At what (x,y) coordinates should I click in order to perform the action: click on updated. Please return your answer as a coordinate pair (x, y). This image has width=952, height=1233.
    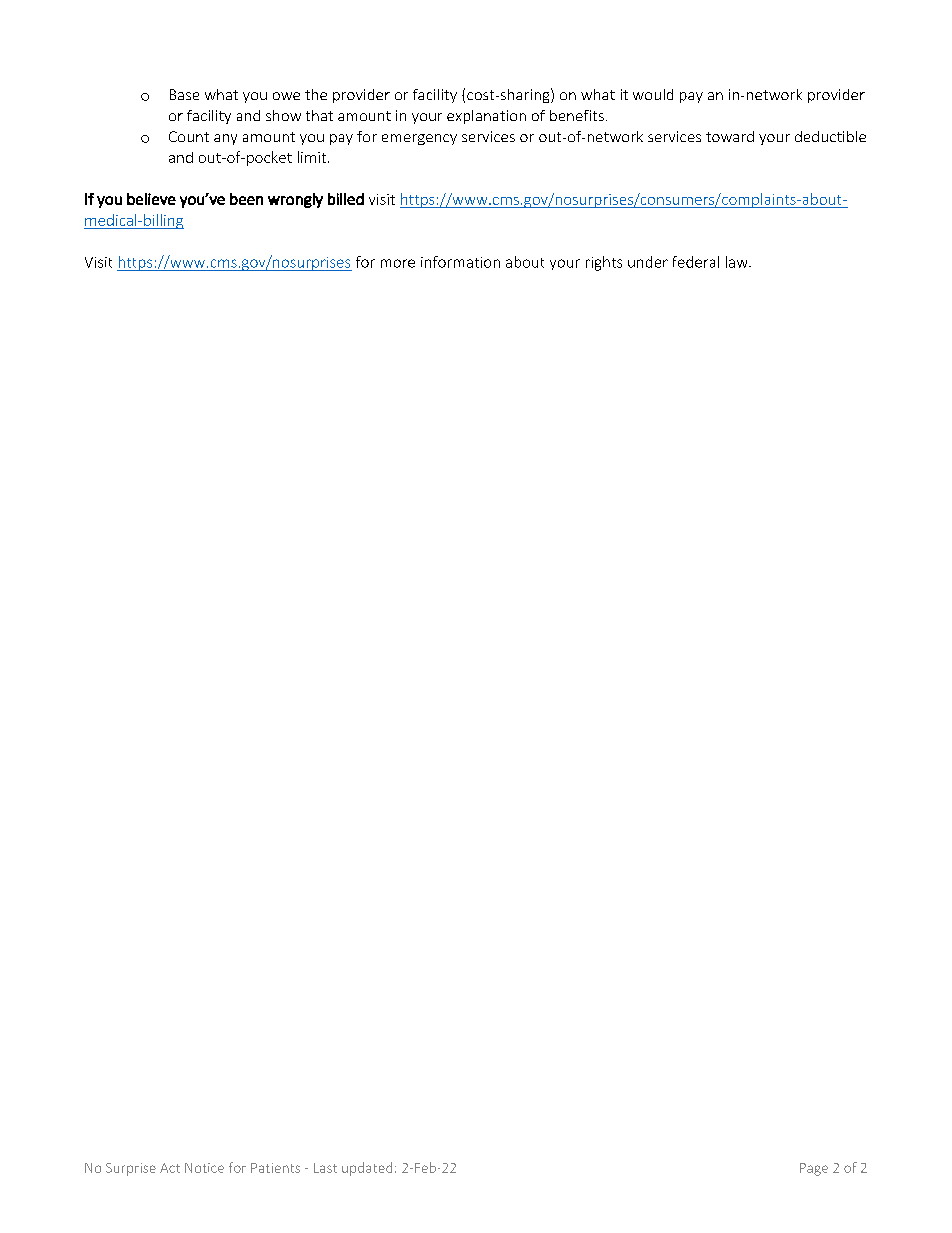
    Looking at the image, I should click on (367, 1169).
